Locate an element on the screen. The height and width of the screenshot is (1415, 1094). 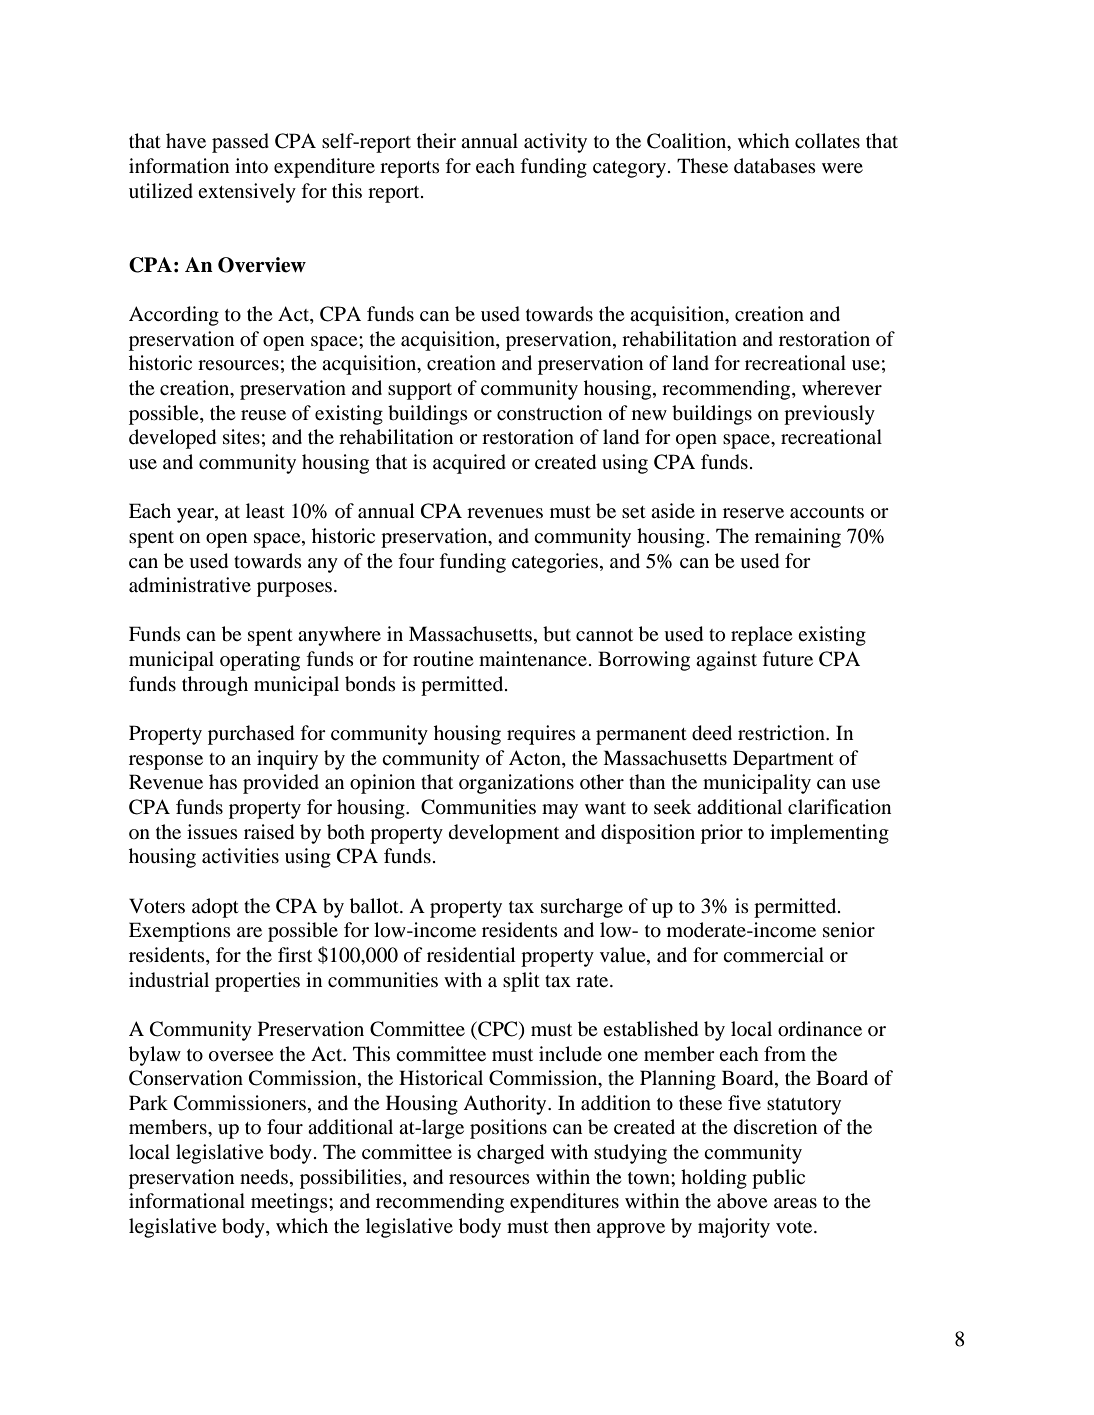
development is located at coordinates (504, 834).
